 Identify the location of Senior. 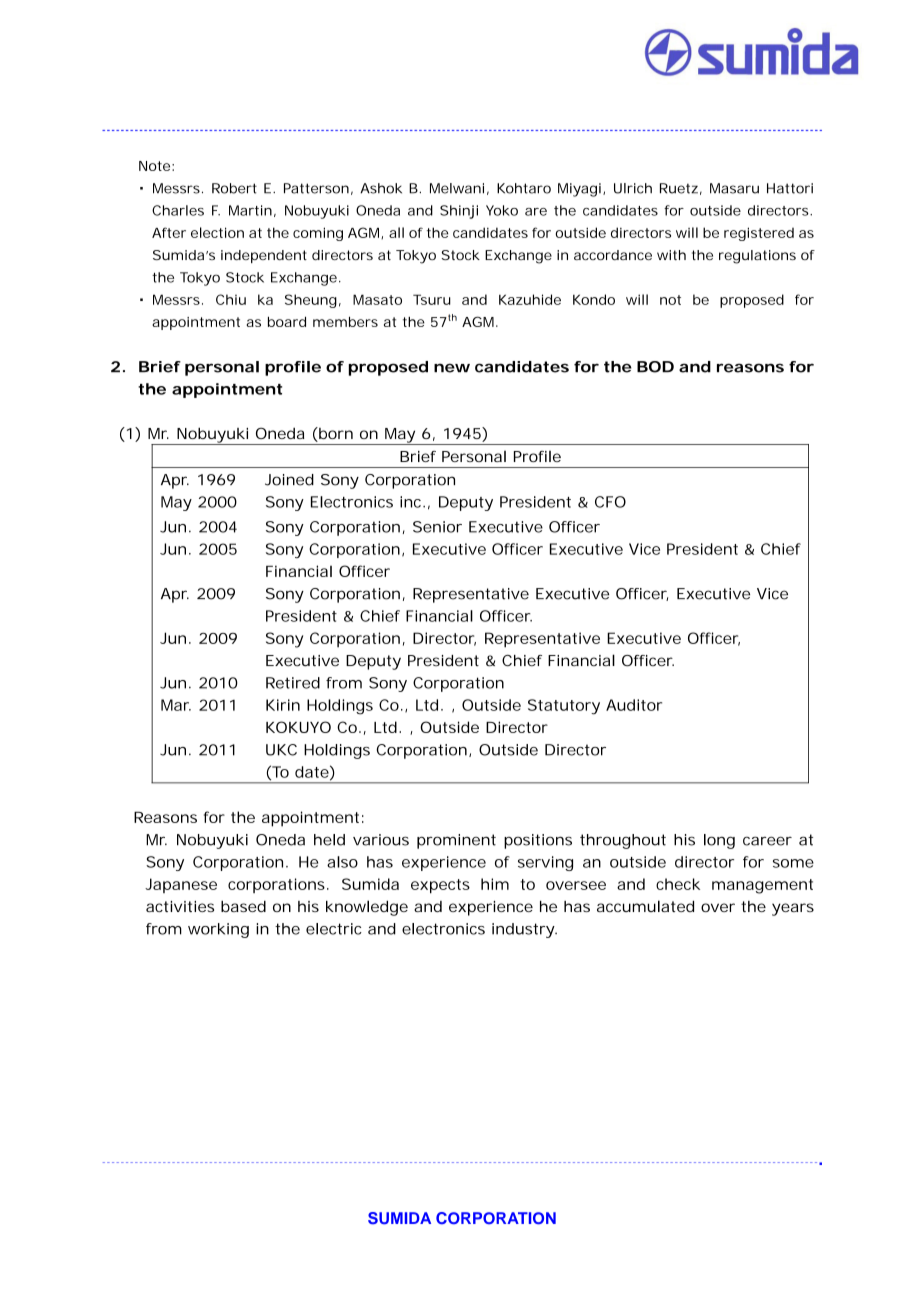
(437, 527).
